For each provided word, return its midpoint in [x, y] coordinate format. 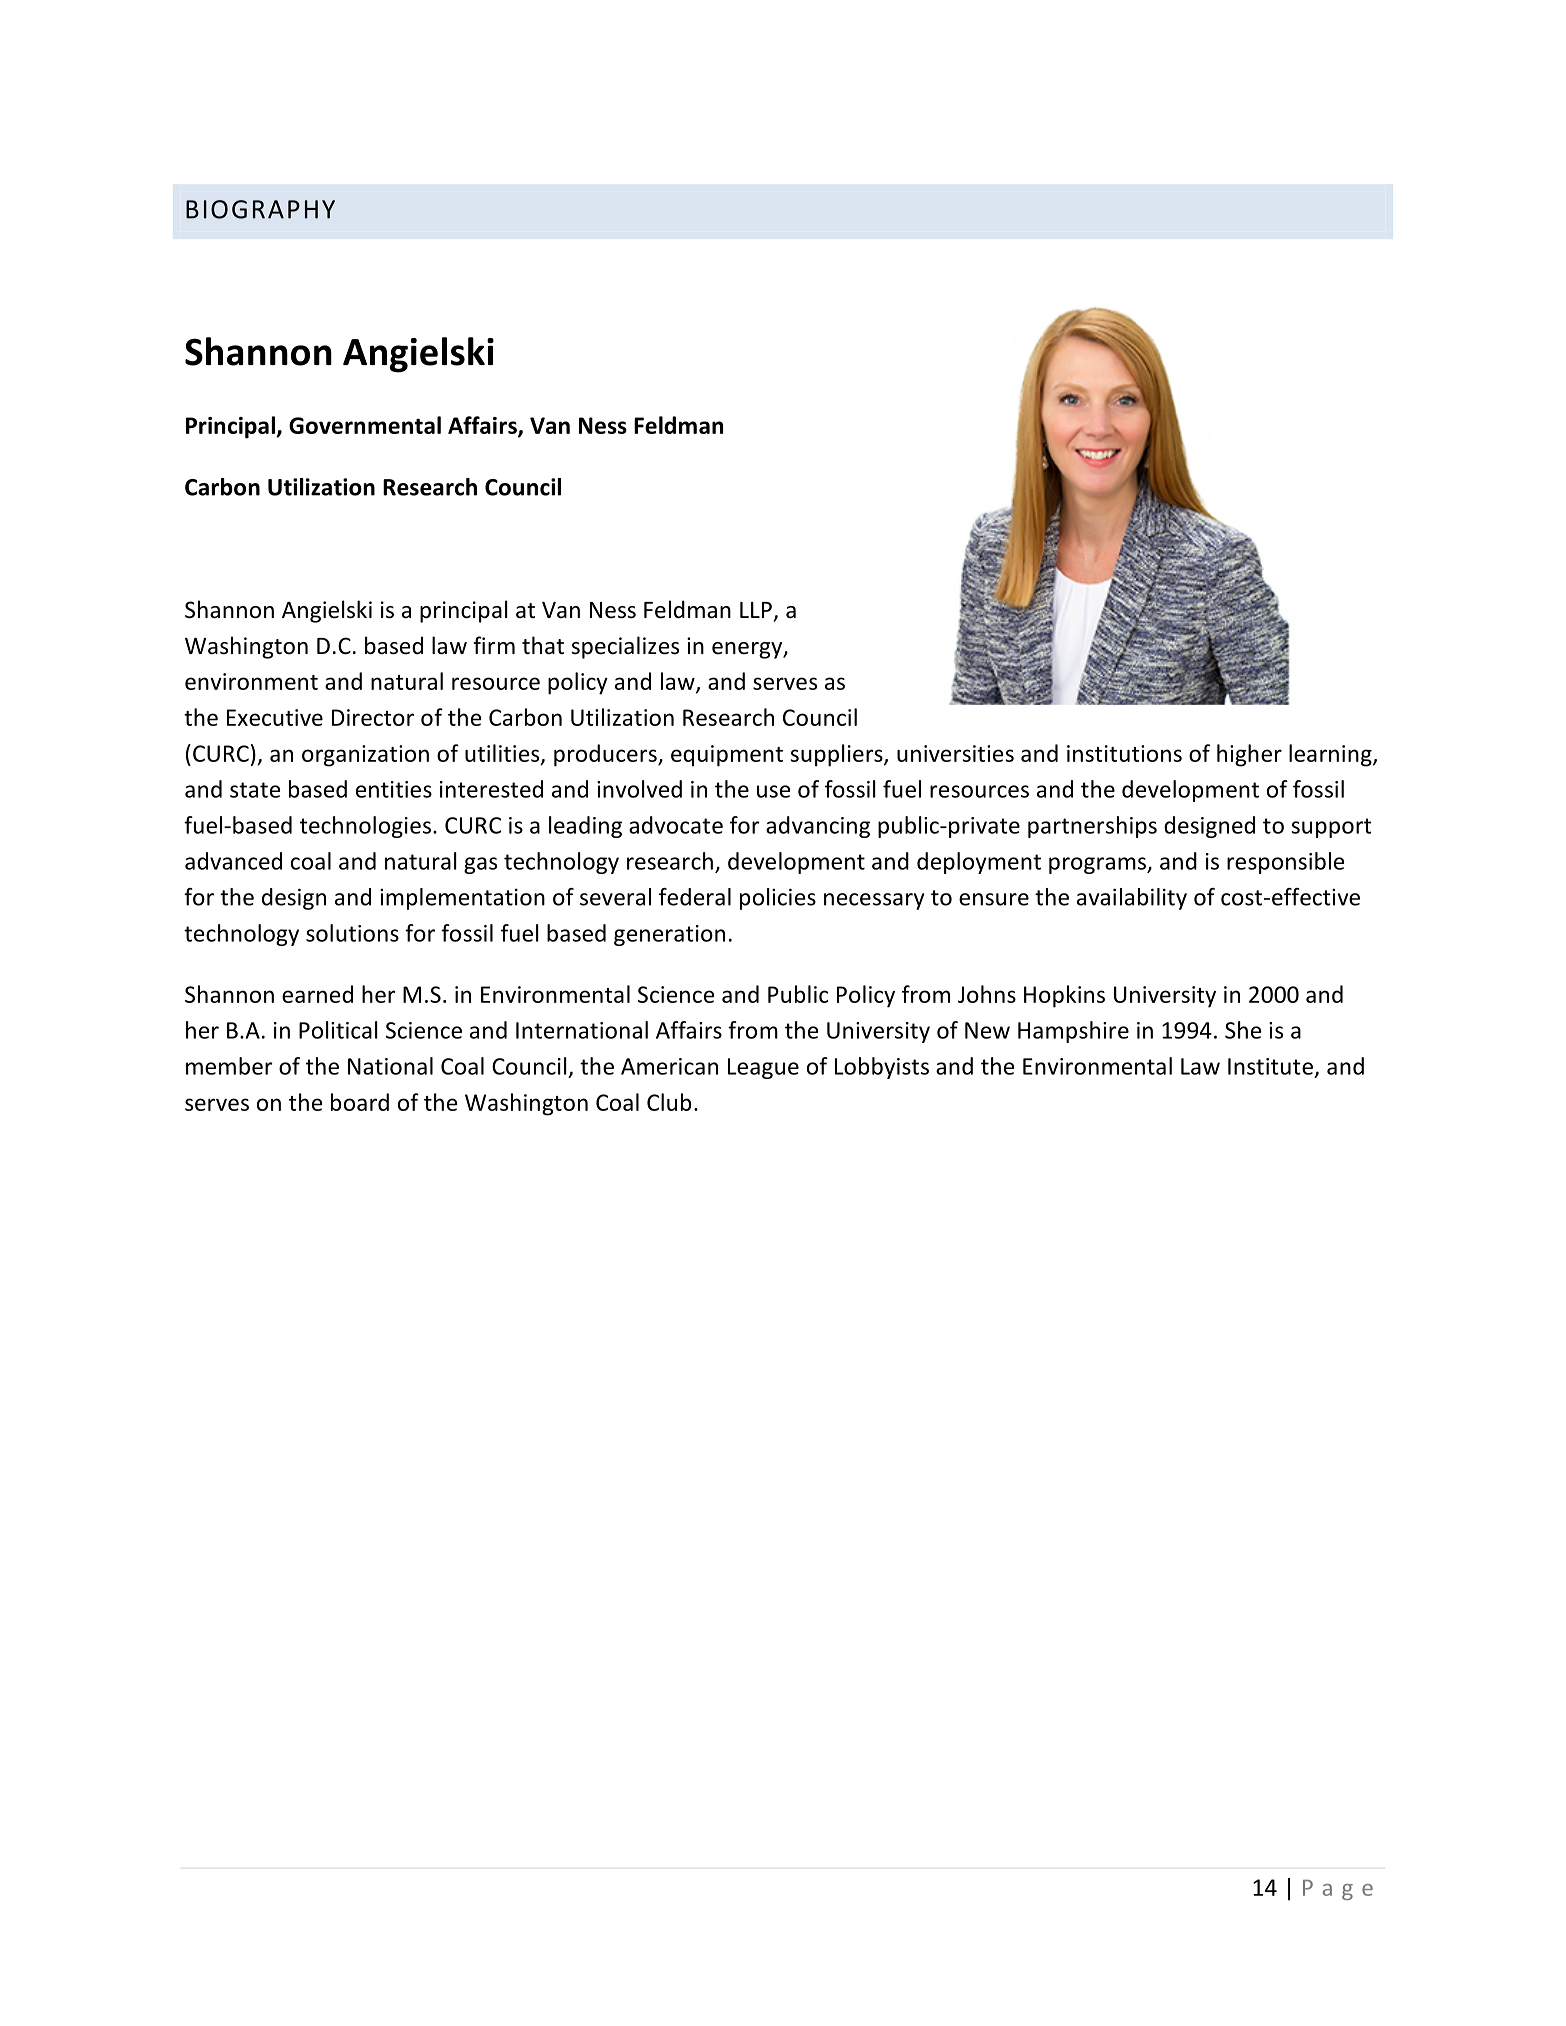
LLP [756, 610]
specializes [625, 647]
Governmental [365, 425]
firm [494, 645]
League [763, 1068]
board [360, 1102]
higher [1249, 755]
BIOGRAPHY [260, 209]
